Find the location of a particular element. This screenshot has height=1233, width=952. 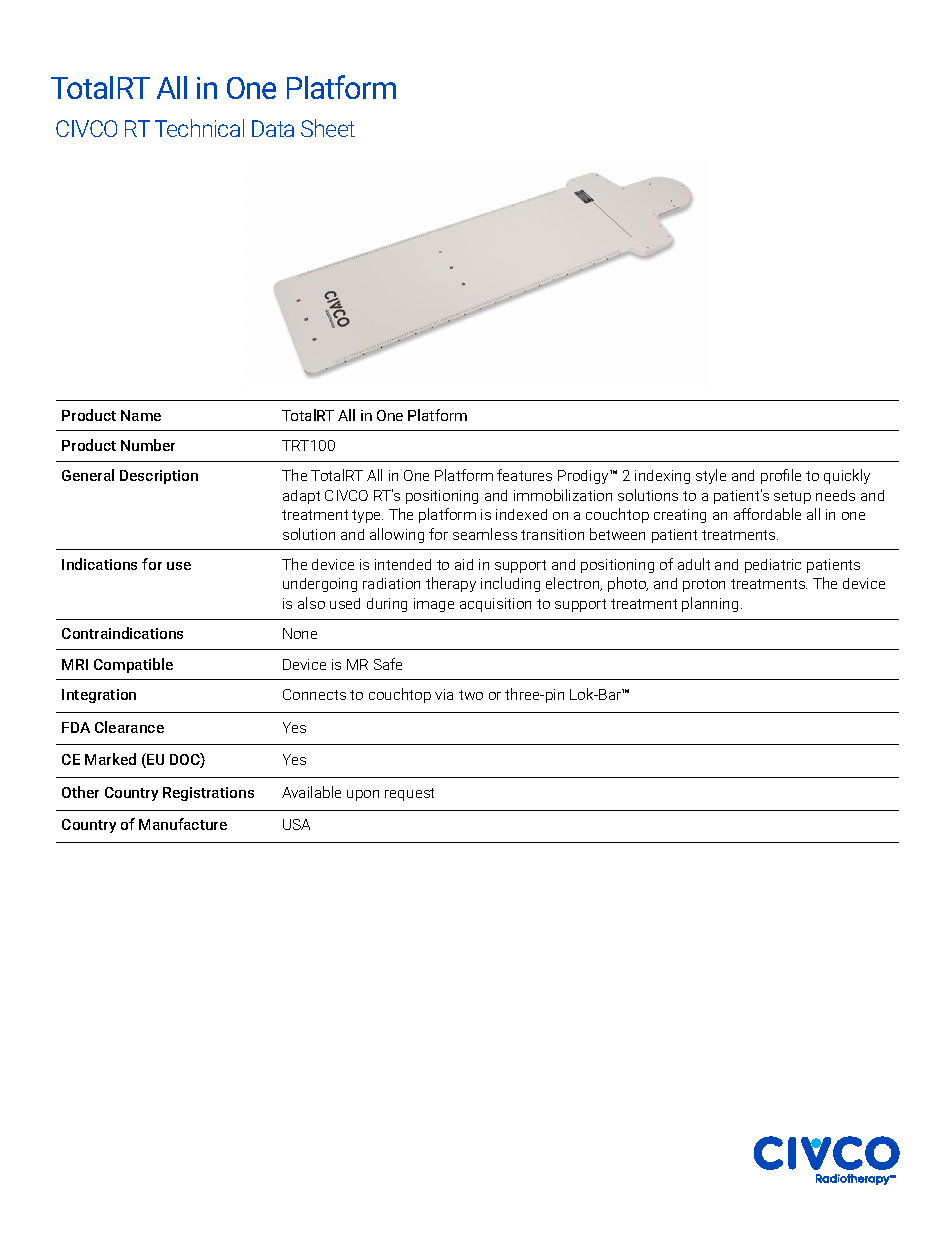

Name is located at coordinates (141, 415).
